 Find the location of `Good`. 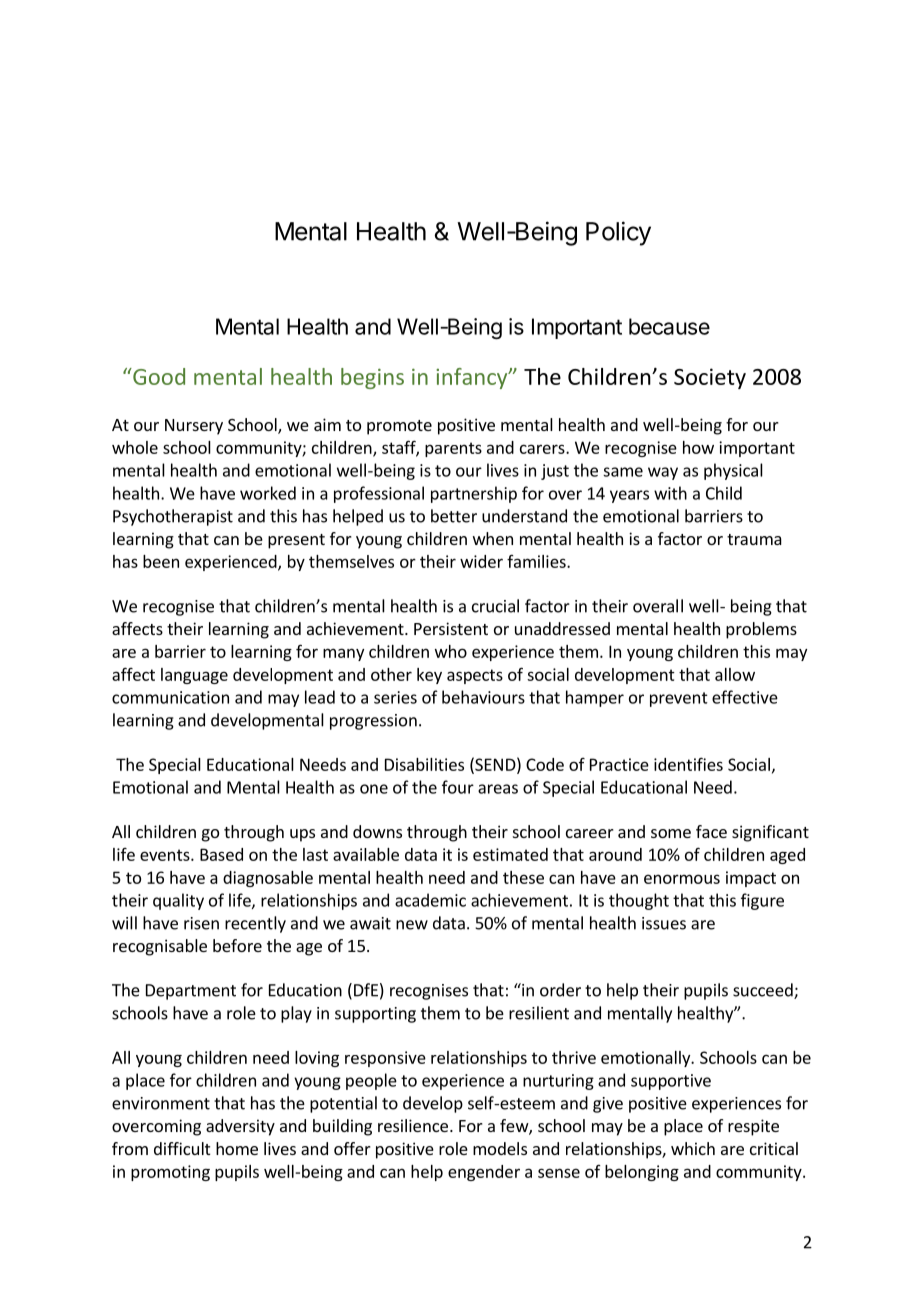

Good is located at coordinates (158, 376).
